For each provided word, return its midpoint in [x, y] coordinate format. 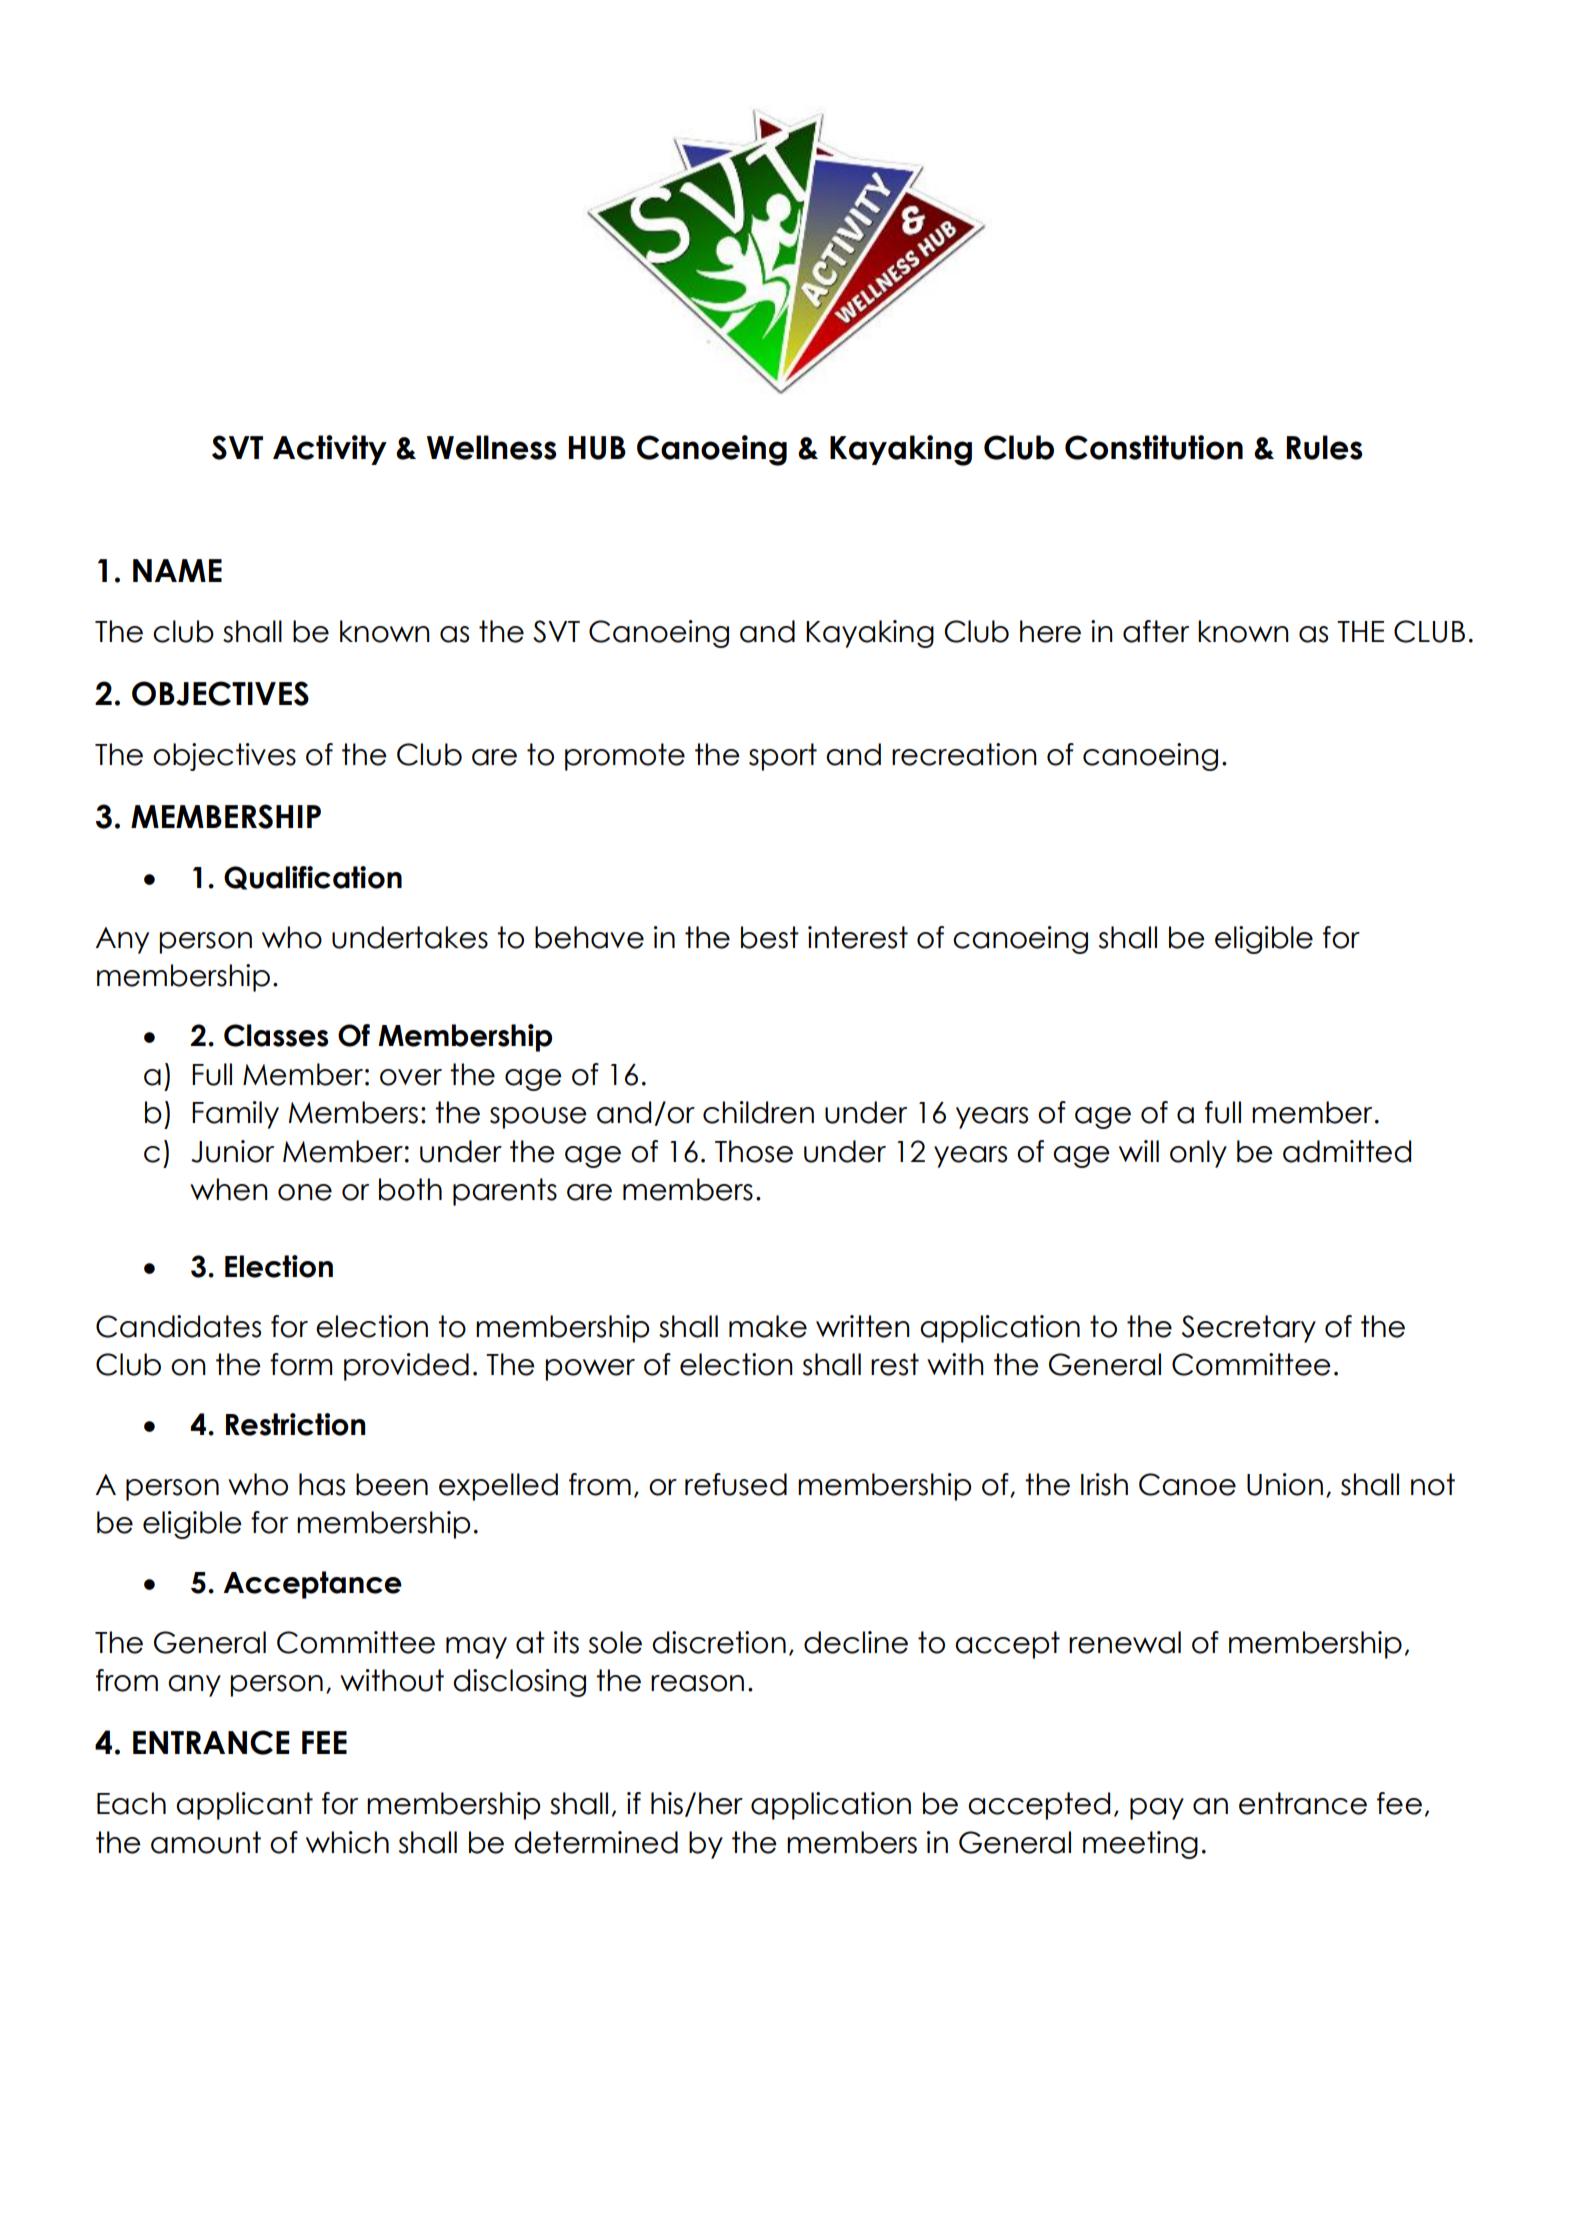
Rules [1324, 447]
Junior [232, 1151]
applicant [244, 1806]
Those [754, 1151]
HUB [597, 448]
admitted [1347, 1151]
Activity [330, 450]
